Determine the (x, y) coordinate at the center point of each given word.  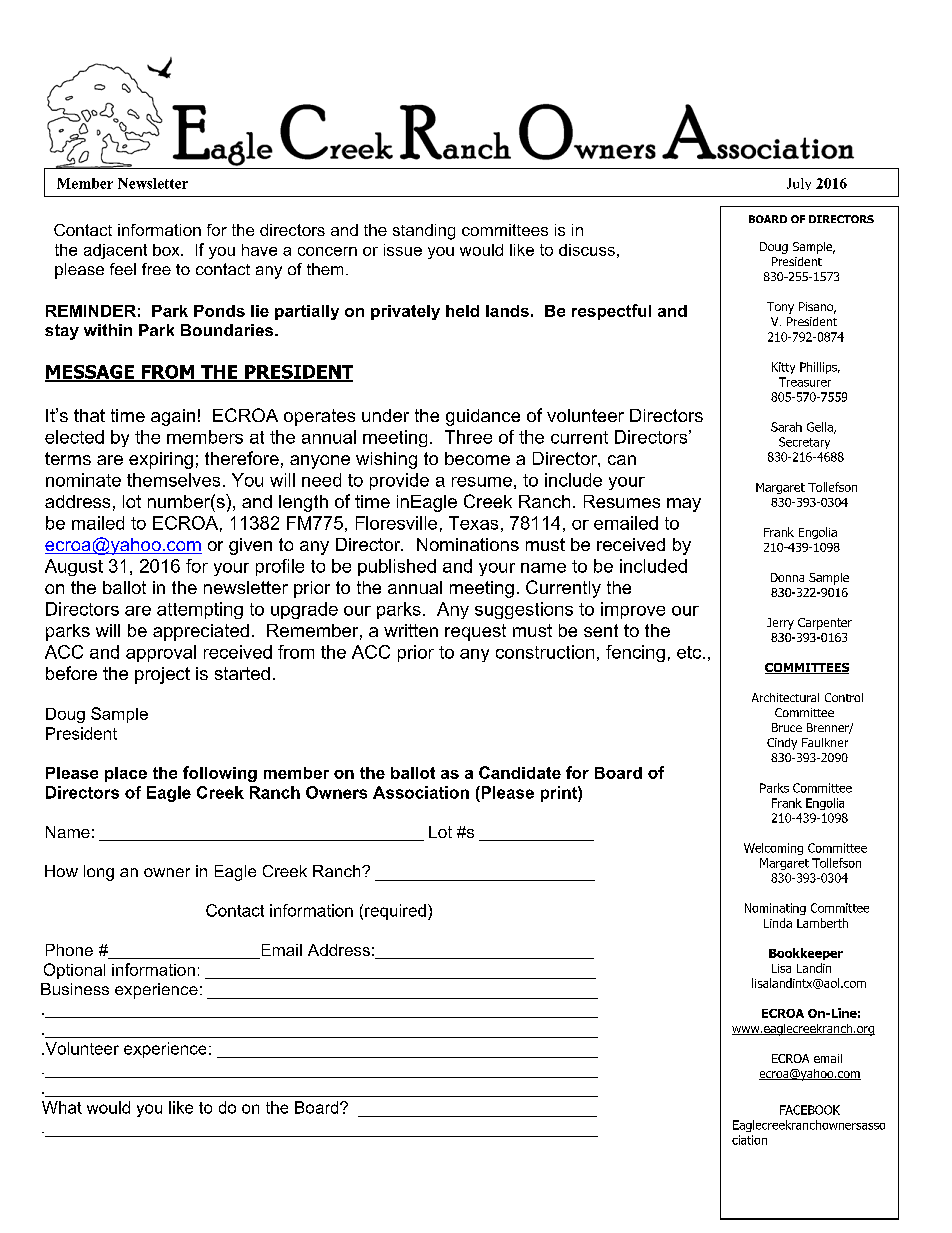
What (62, 1107)
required (395, 912)
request (475, 632)
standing (424, 232)
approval (161, 653)
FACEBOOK (810, 1110)
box (167, 250)
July (799, 184)
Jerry (780, 624)
